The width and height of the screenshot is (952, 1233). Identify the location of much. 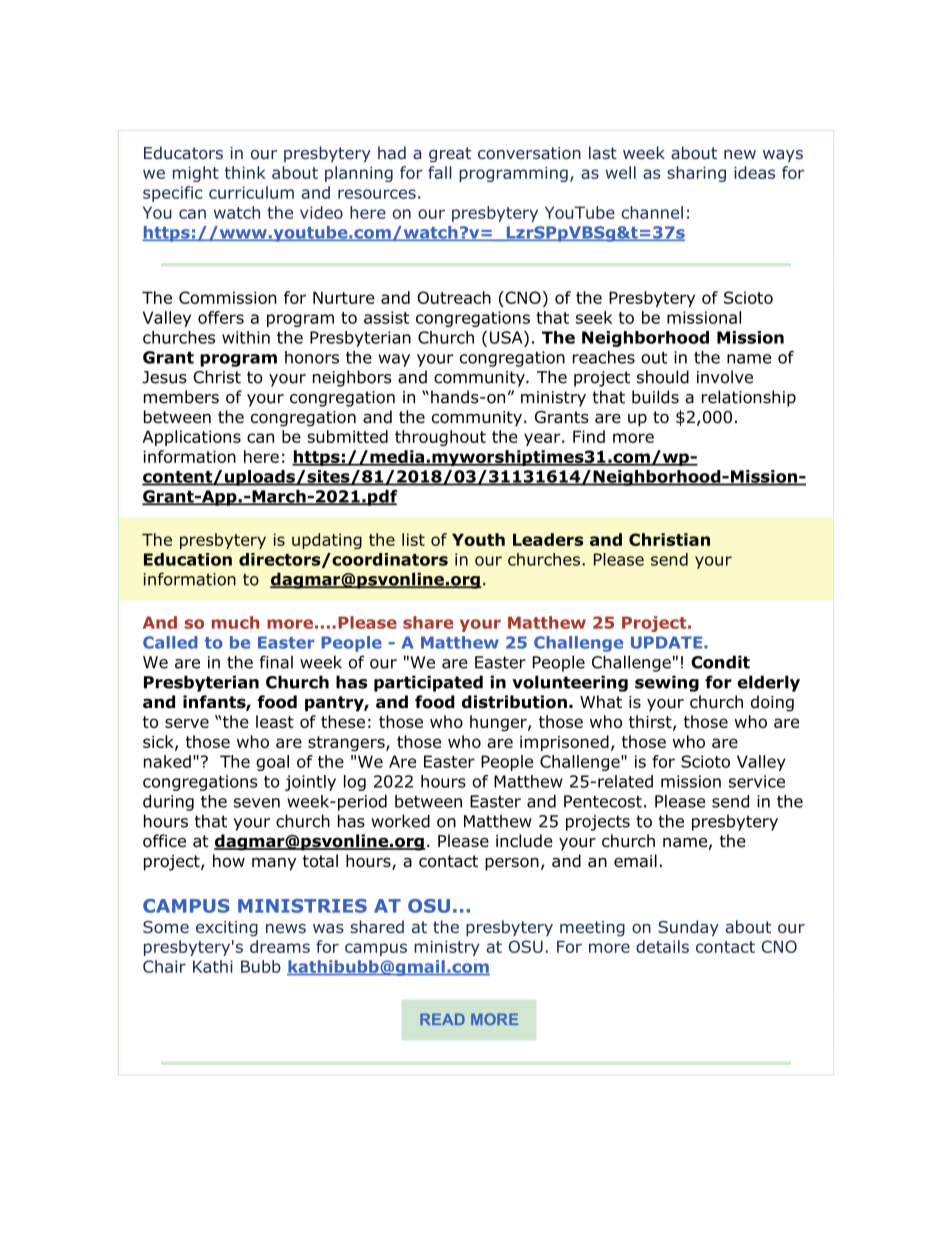
(236, 622).
